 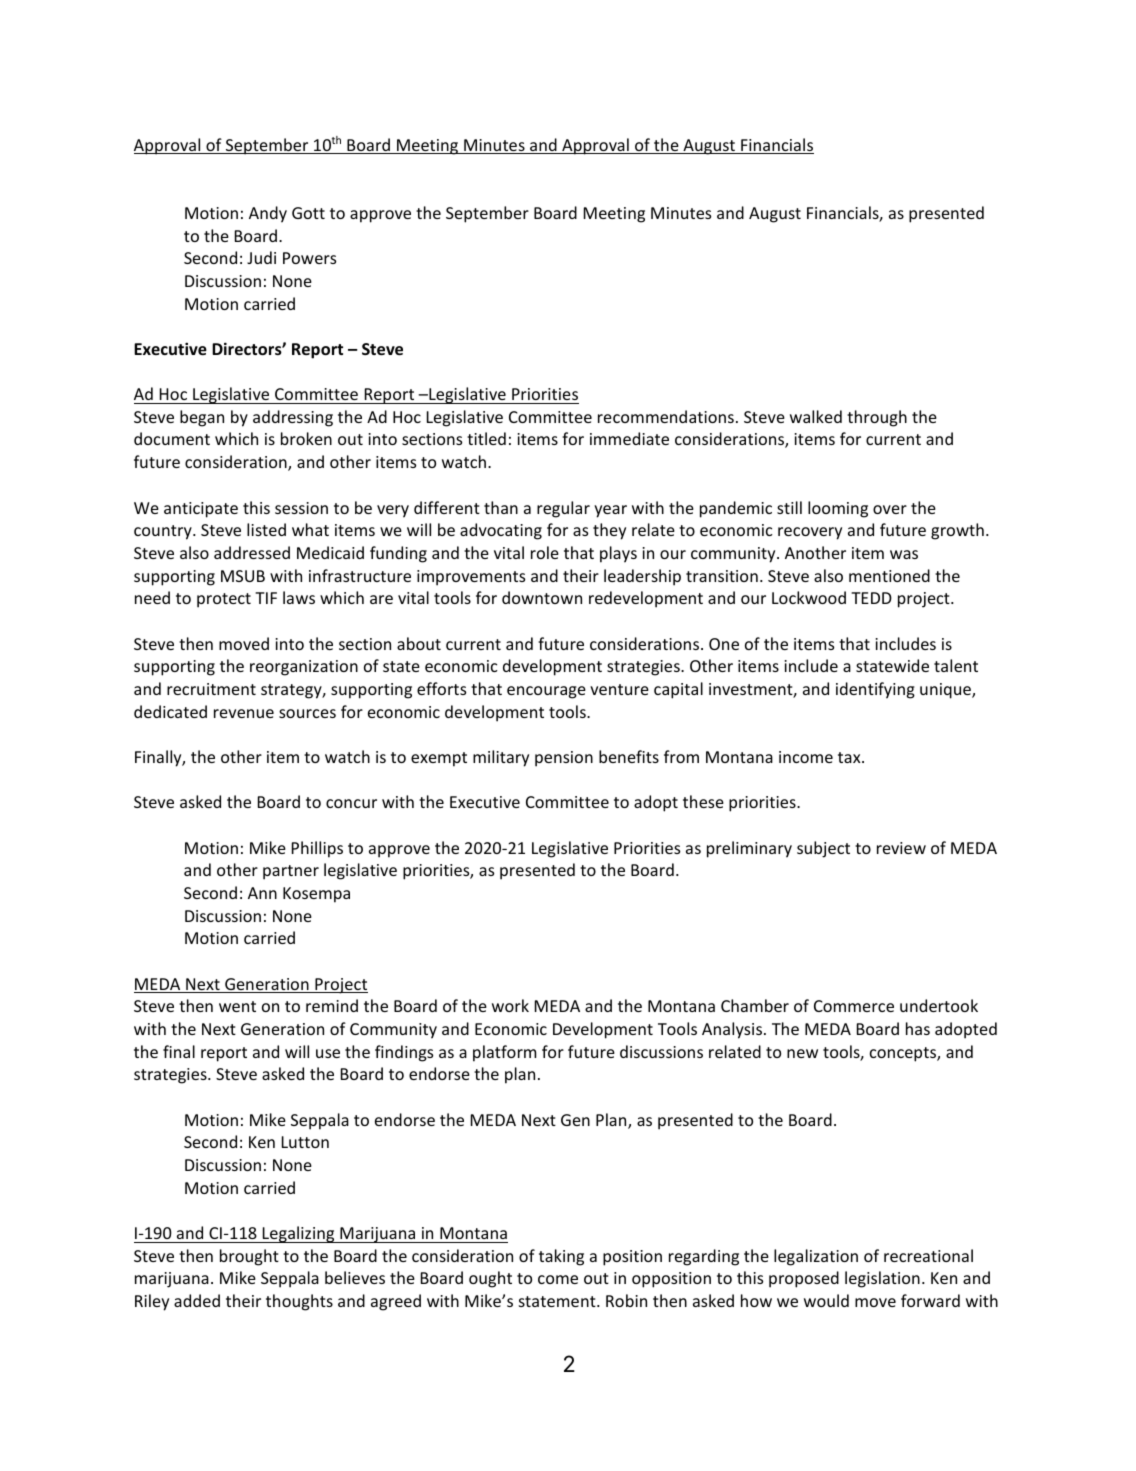 I want to click on downtown, so click(x=542, y=597).
